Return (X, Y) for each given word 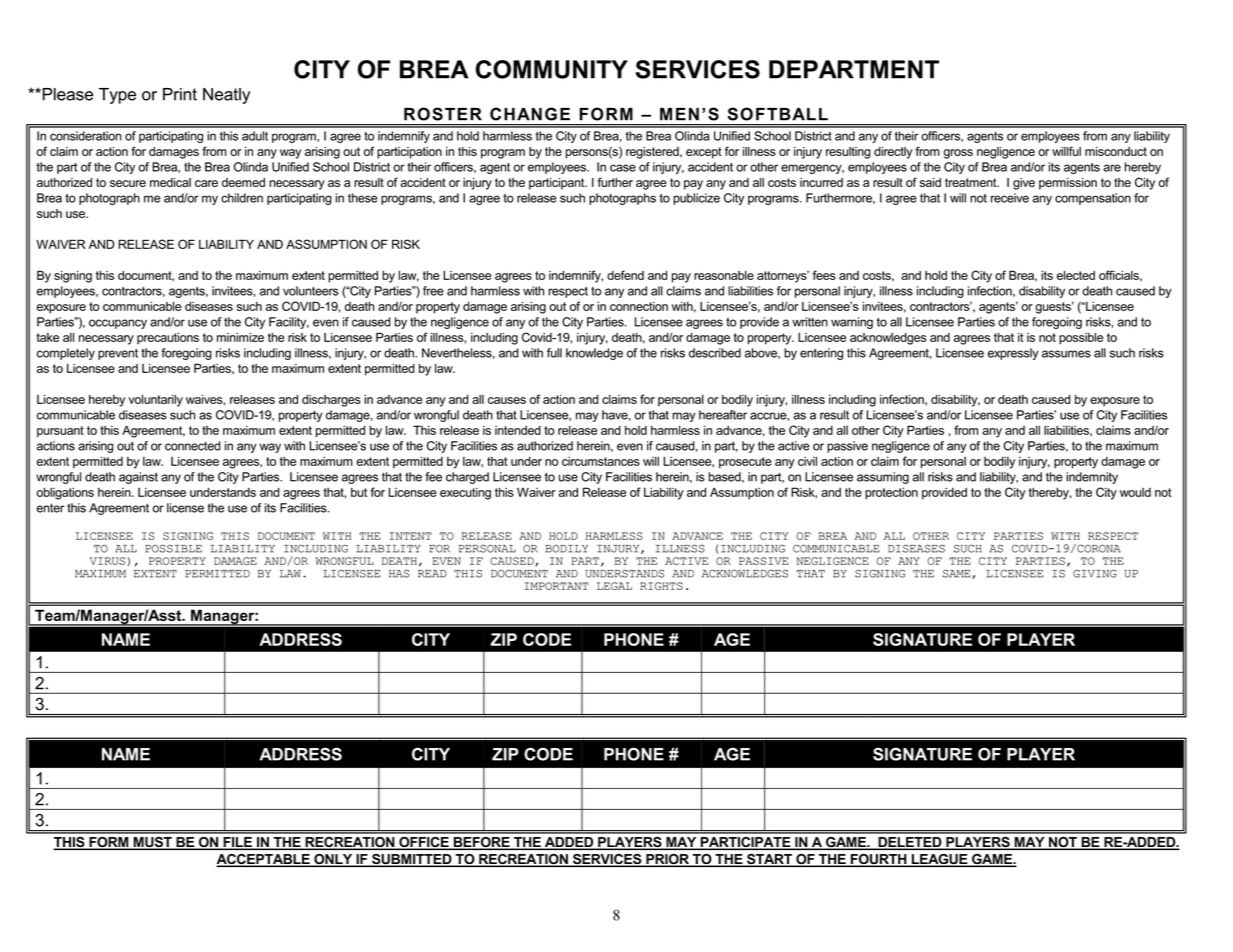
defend (625, 275)
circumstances (601, 461)
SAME (958, 574)
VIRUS (107, 561)
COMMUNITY (552, 69)
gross (958, 154)
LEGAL (614, 586)
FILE (237, 843)
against (138, 478)
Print (180, 94)
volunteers (311, 291)
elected (1076, 275)
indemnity (1092, 478)
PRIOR (667, 860)
